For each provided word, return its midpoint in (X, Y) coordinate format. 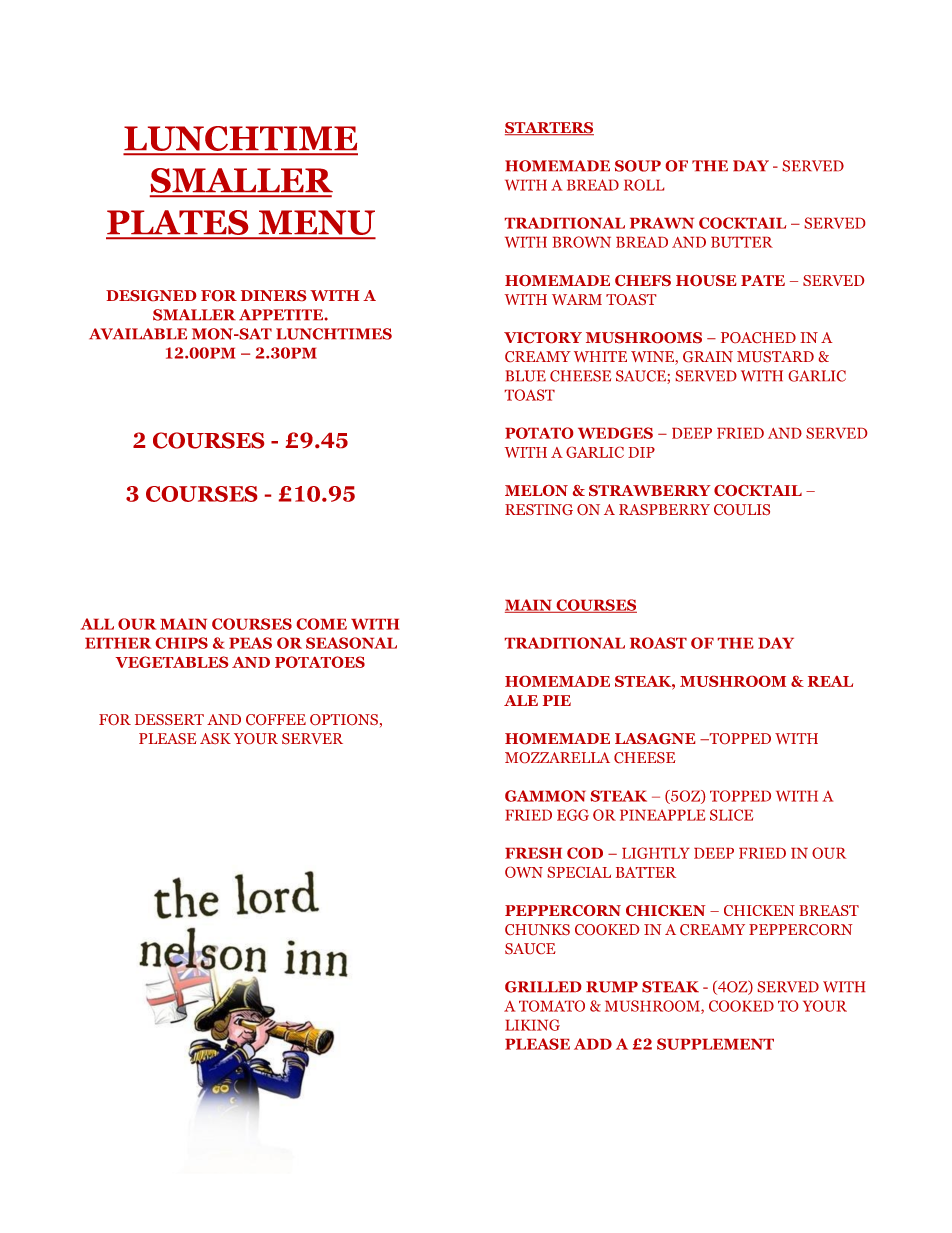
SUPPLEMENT (715, 1044)
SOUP (638, 166)
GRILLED (543, 987)
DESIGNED (151, 295)
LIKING (532, 1025)
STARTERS (549, 128)
